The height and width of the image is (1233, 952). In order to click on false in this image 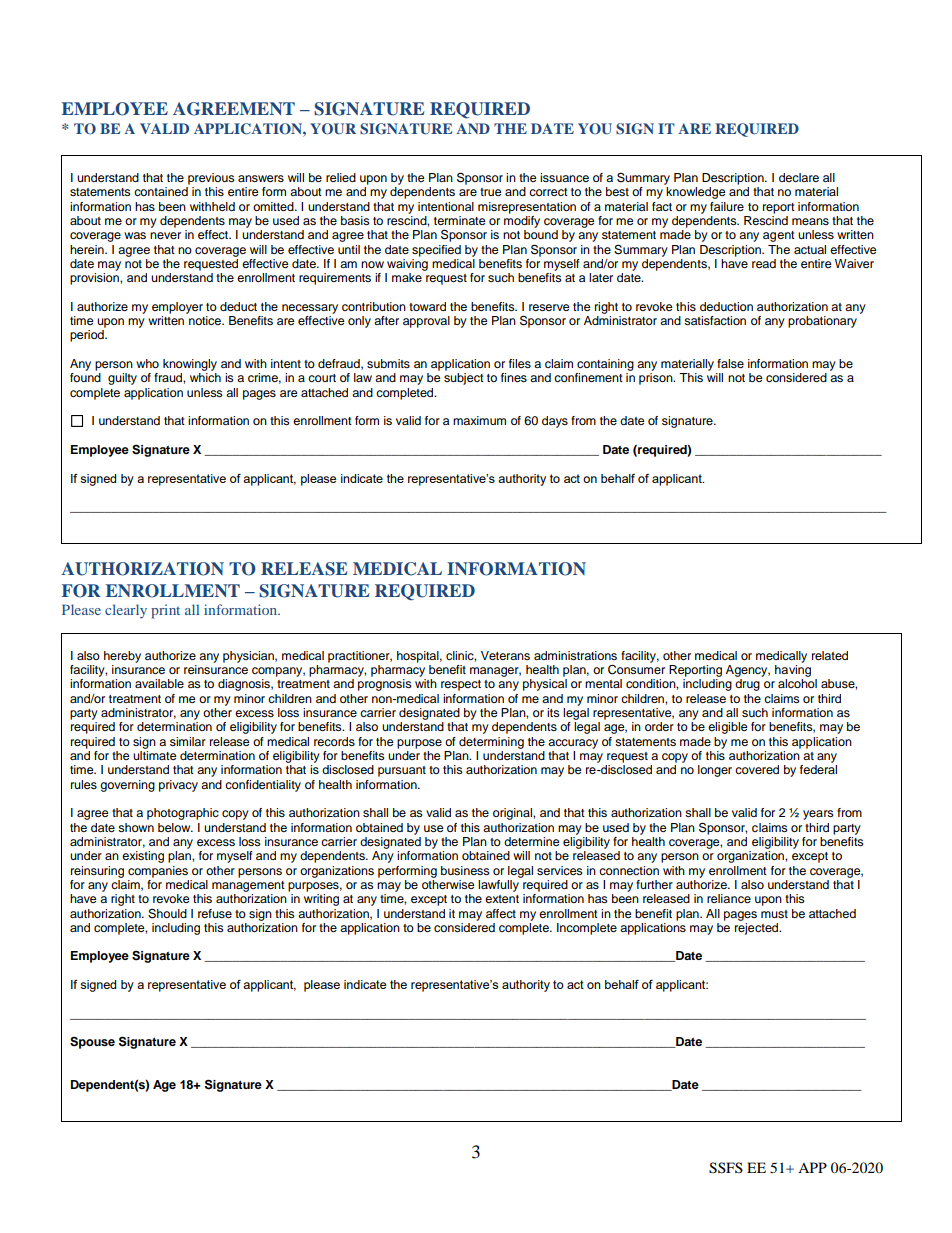, I will do `click(730, 363)`.
